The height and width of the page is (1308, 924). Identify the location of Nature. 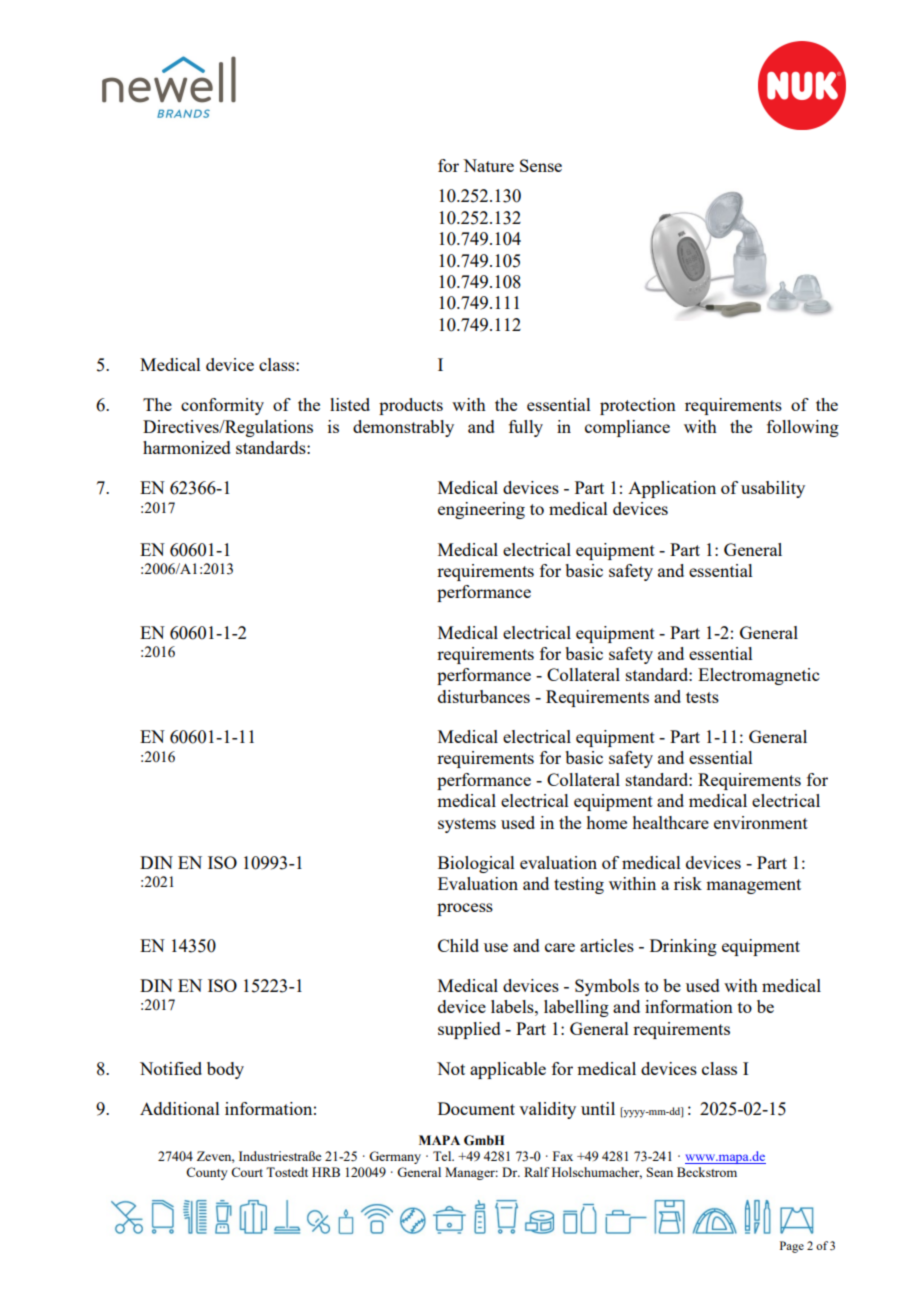
(488, 165).
